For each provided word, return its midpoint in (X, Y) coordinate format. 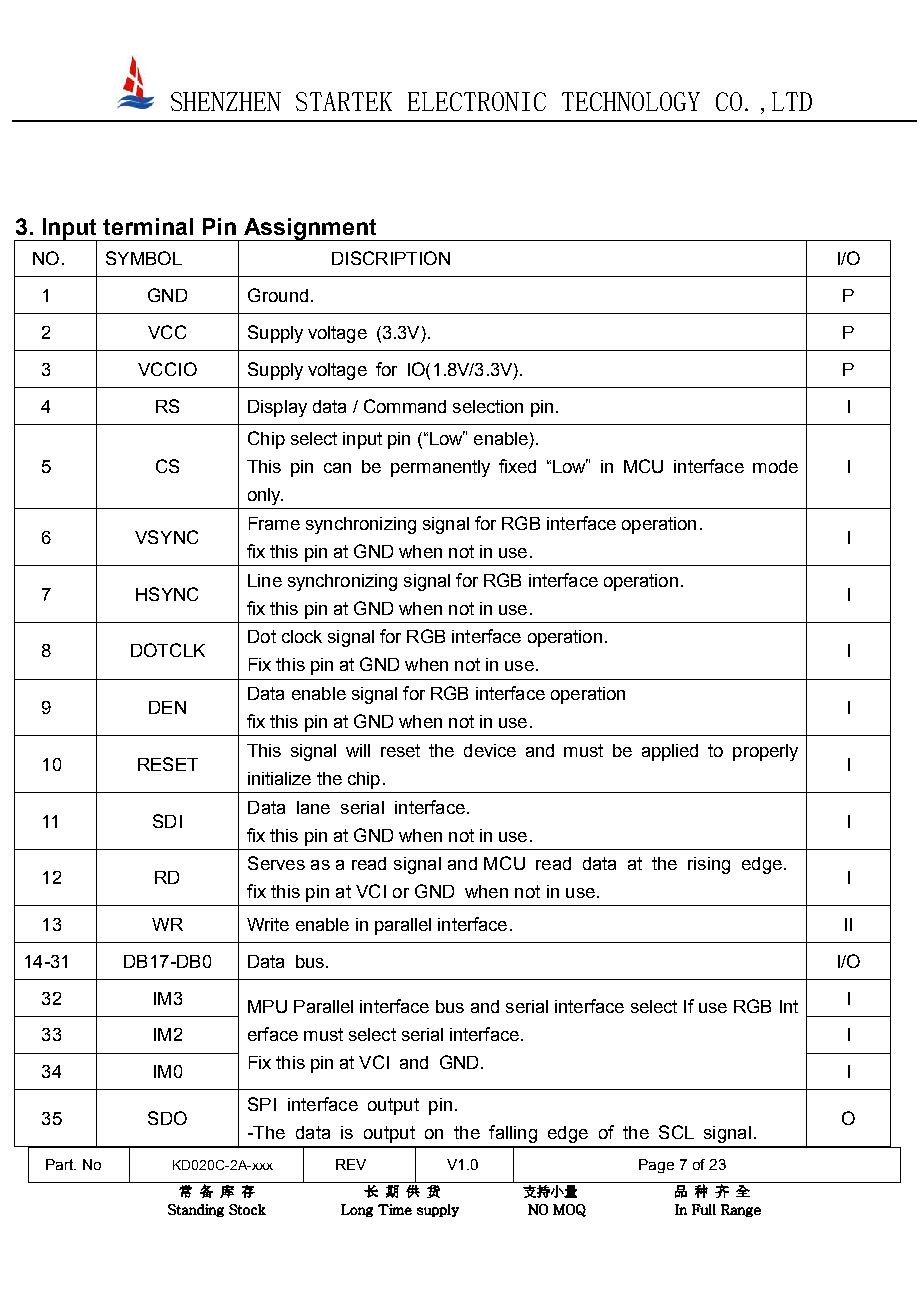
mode (775, 466)
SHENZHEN (226, 101)
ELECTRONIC (477, 101)
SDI (167, 821)
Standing (196, 1210)
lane (313, 807)
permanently (440, 468)
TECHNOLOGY (631, 101)
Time (395, 1209)
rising (709, 865)
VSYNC (166, 537)
